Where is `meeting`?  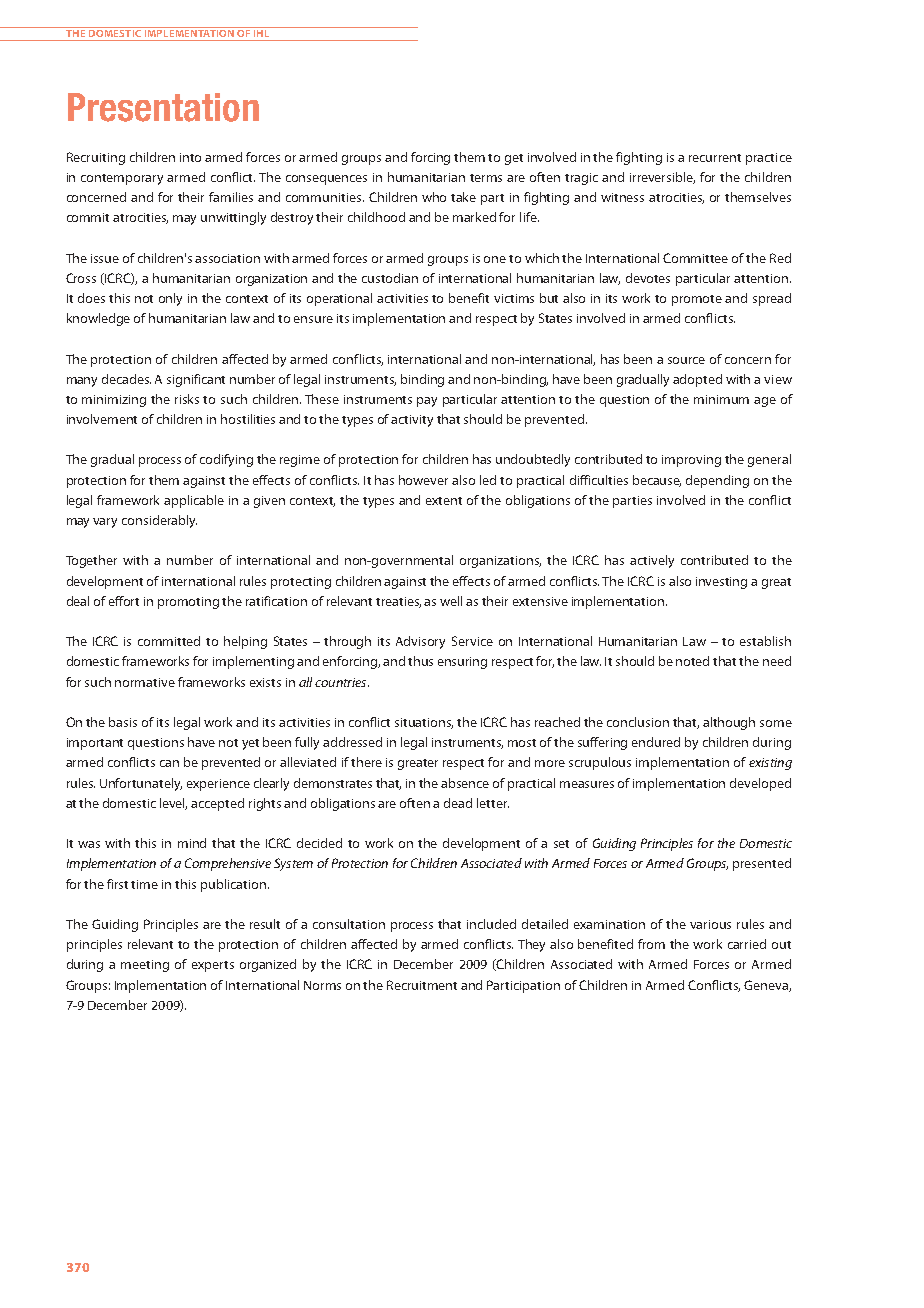 meeting is located at coordinates (145, 966).
